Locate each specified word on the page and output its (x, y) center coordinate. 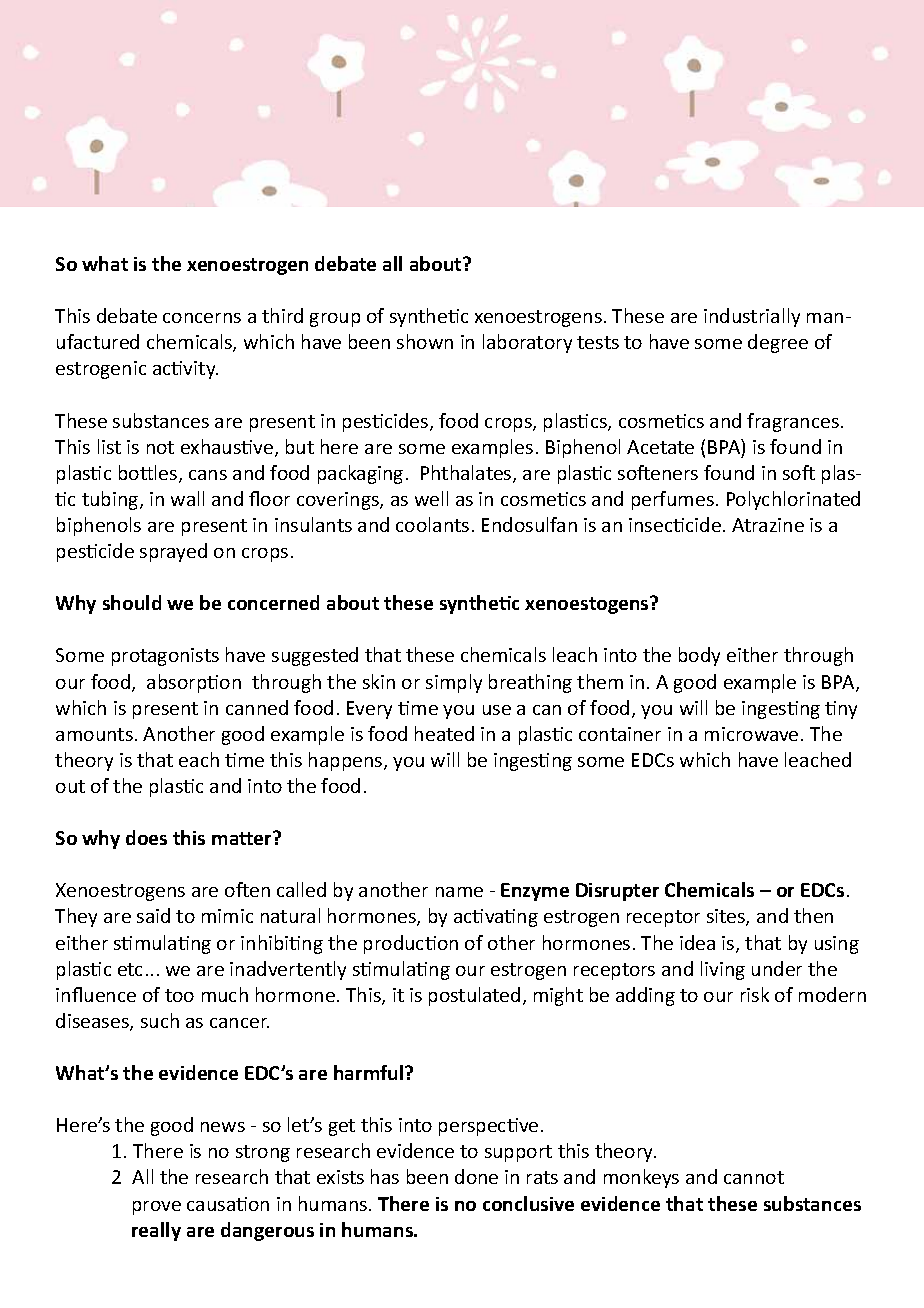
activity (185, 370)
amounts (94, 734)
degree (778, 343)
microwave (751, 734)
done (476, 1176)
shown (425, 341)
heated (444, 733)
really (156, 1231)
